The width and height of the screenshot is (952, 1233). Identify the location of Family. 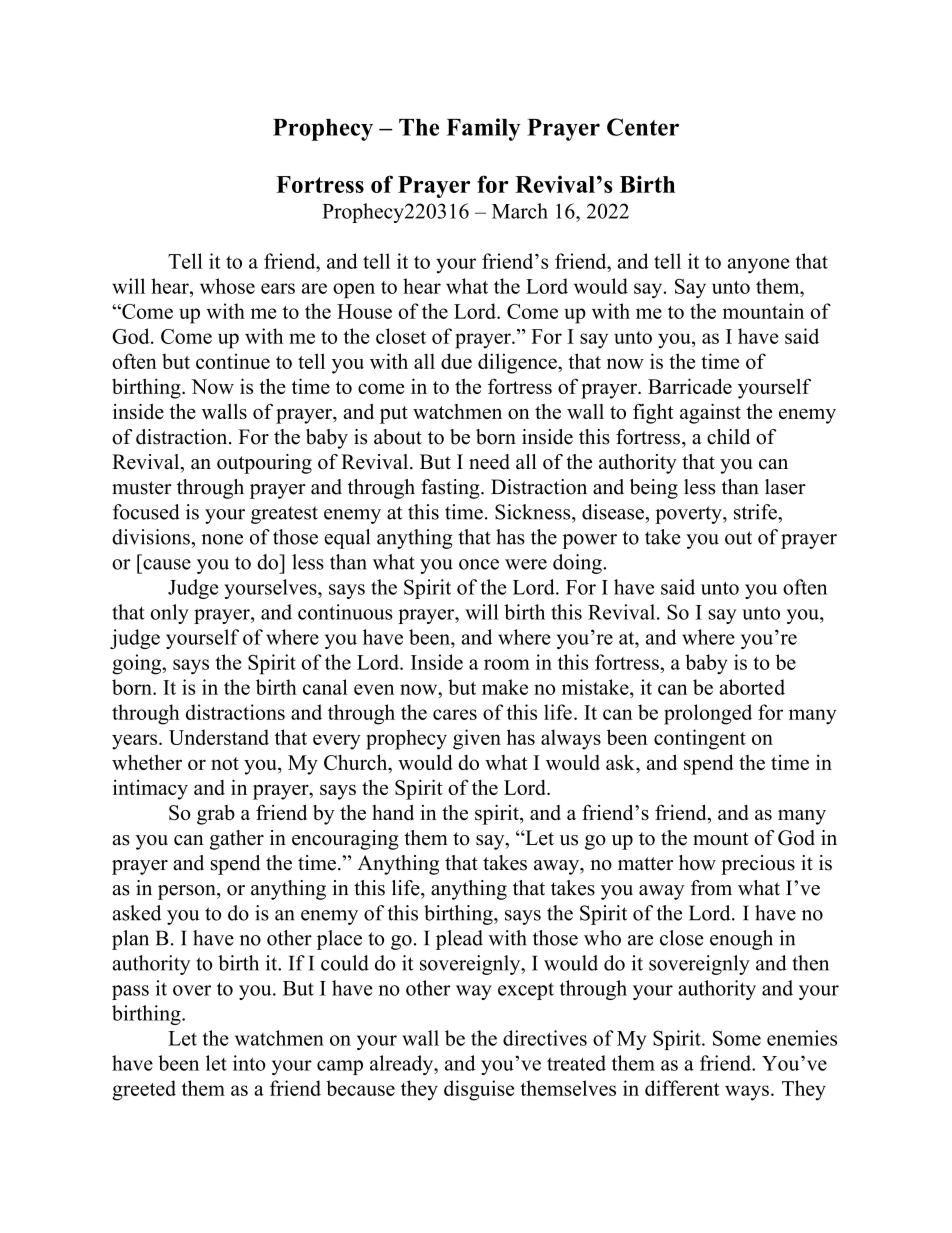
(483, 129).
